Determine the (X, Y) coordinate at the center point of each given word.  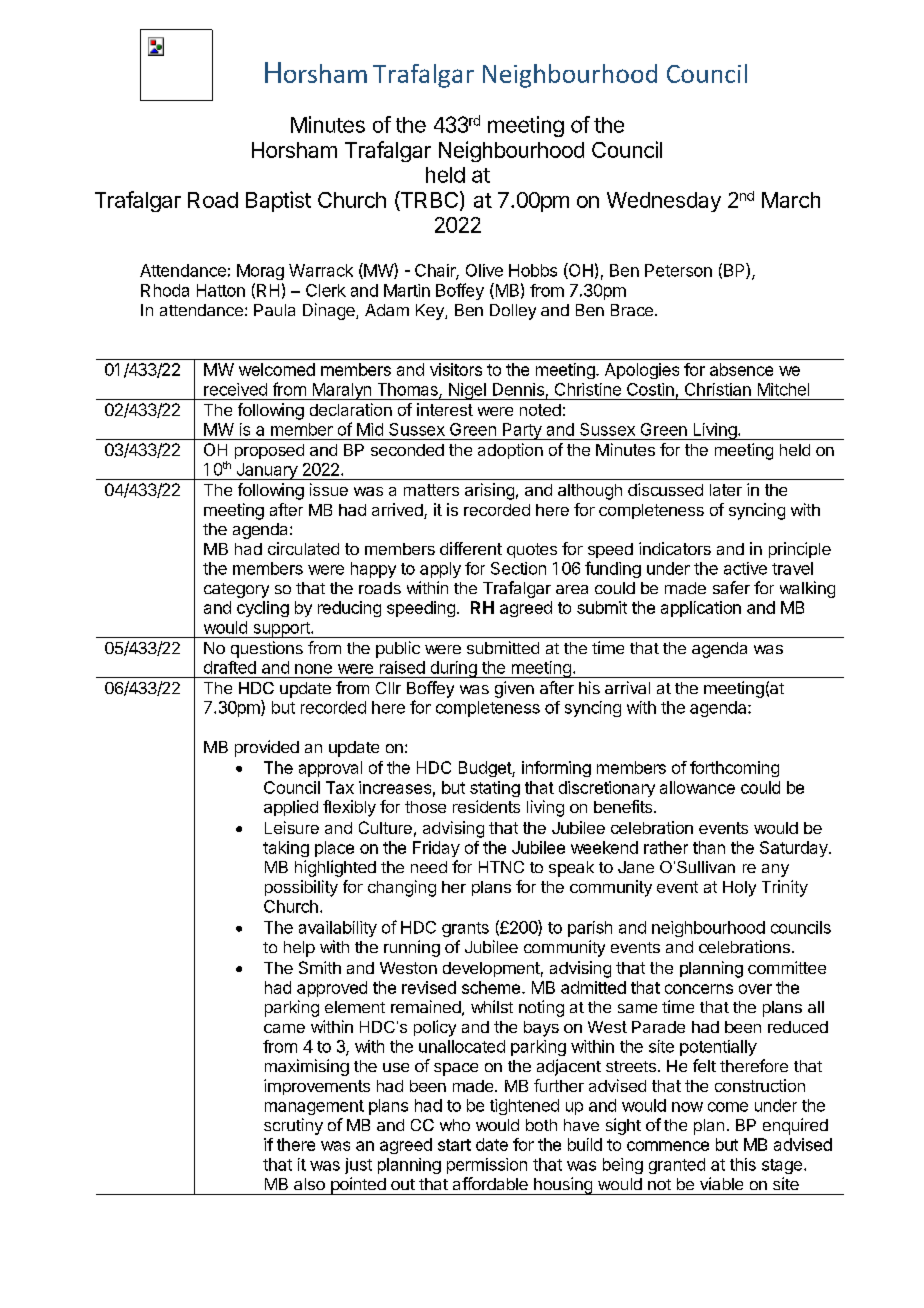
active (745, 568)
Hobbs (533, 270)
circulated (303, 548)
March (791, 200)
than (709, 847)
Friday (436, 849)
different (471, 548)
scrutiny (293, 1126)
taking (286, 849)
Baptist (278, 201)
